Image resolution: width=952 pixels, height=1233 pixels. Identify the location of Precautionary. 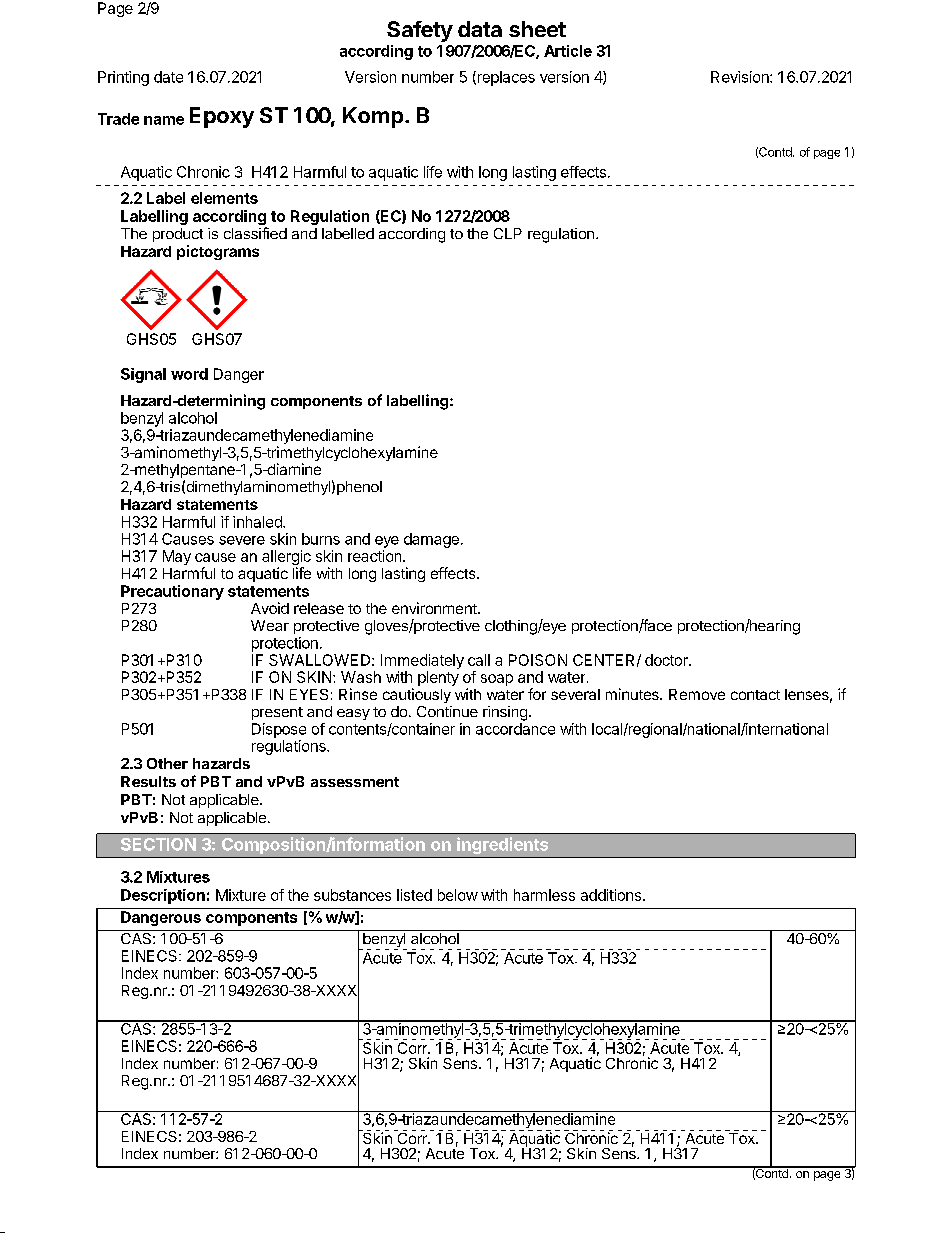
(172, 592).
